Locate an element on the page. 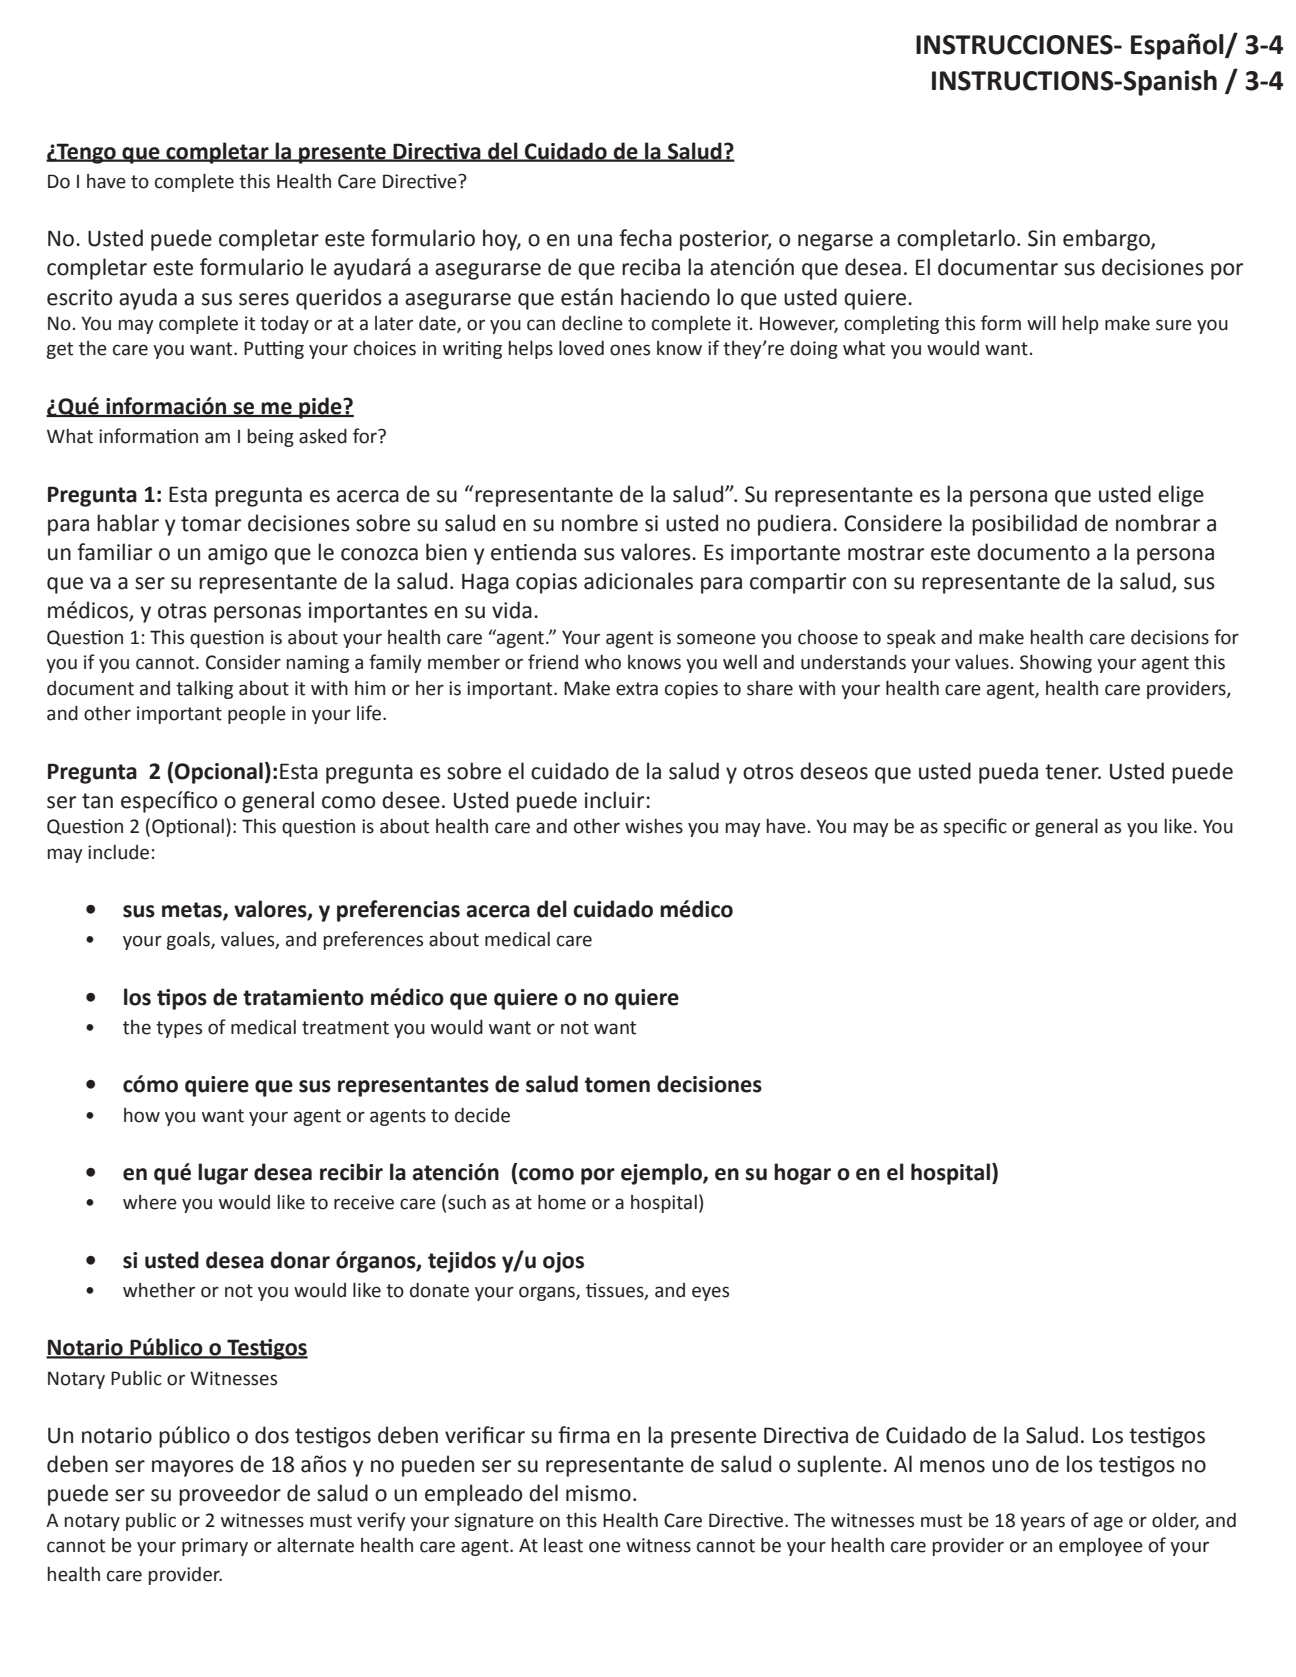  nombre is located at coordinates (600, 523).
